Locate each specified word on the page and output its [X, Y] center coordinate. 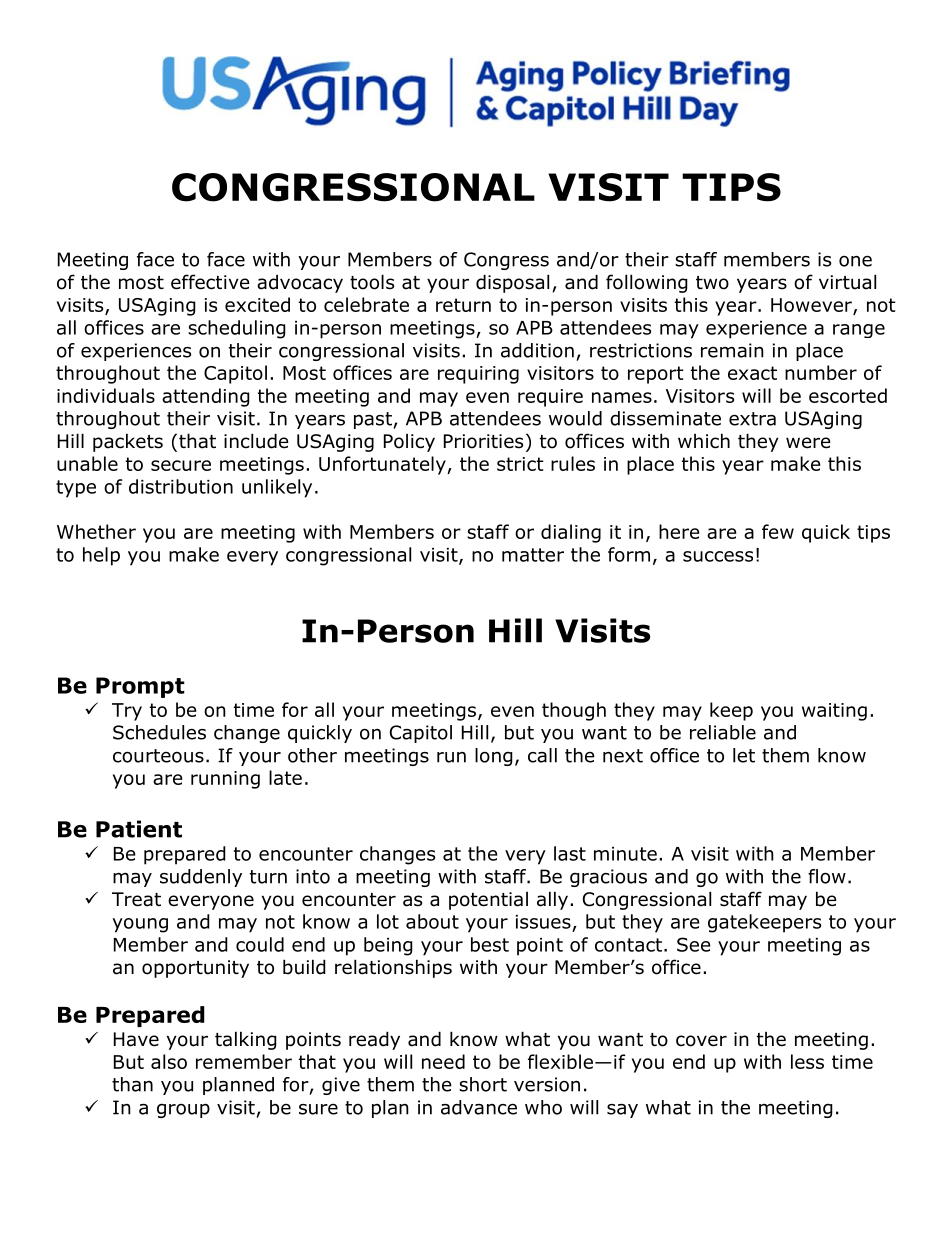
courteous [158, 756]
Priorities [483, 441]
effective [210, 282]
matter [533, 555]
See [694, 944]
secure [181, 465]
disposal [512, 283]
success [718, 556]
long [494, 757]
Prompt [140, 687]
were [808, 443]
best [490, 944]
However [812, 306]
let [744, 755]
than [132, 1084]
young [140, 925]
